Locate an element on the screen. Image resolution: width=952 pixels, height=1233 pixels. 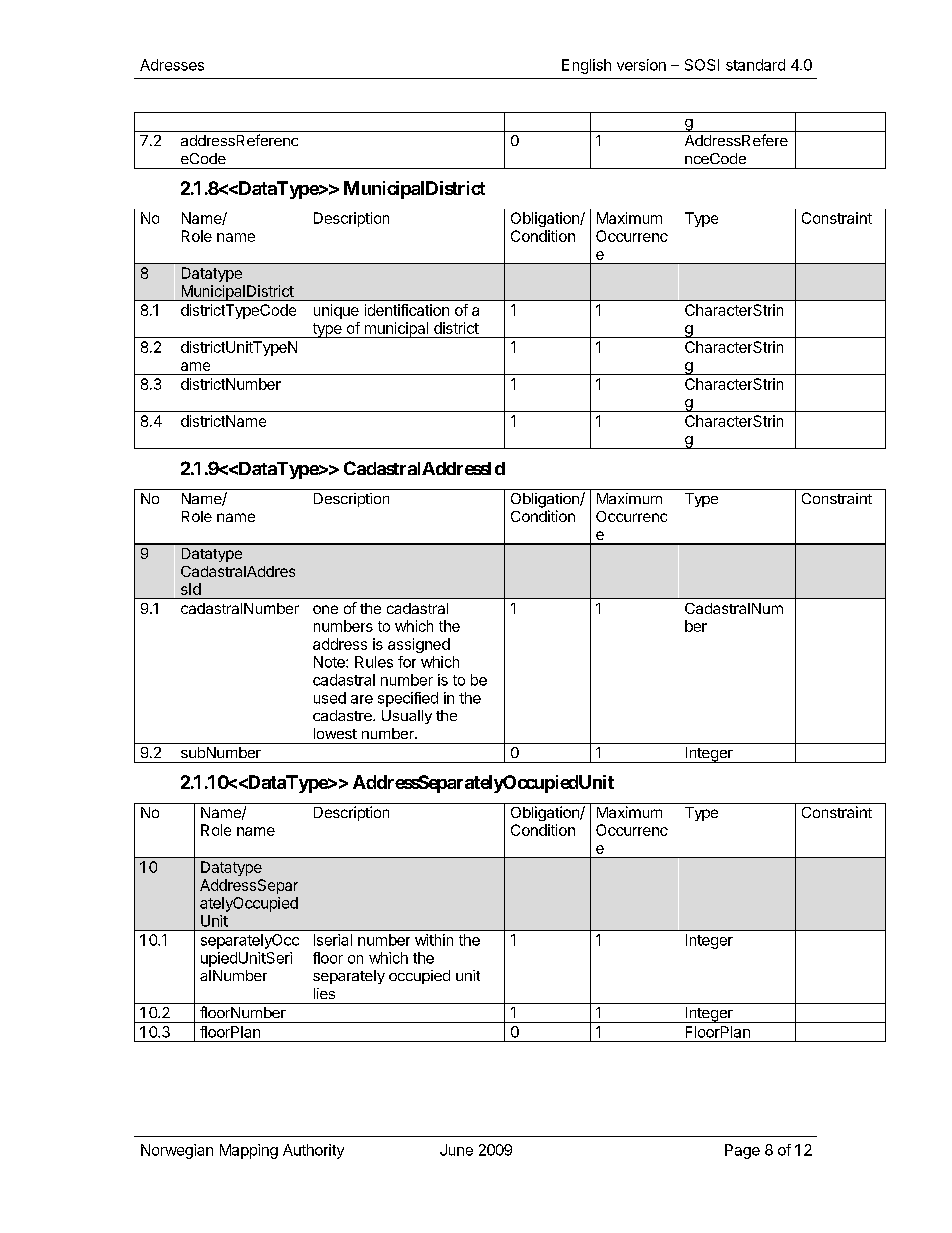
Page is located at coordinates (742, 1151).
